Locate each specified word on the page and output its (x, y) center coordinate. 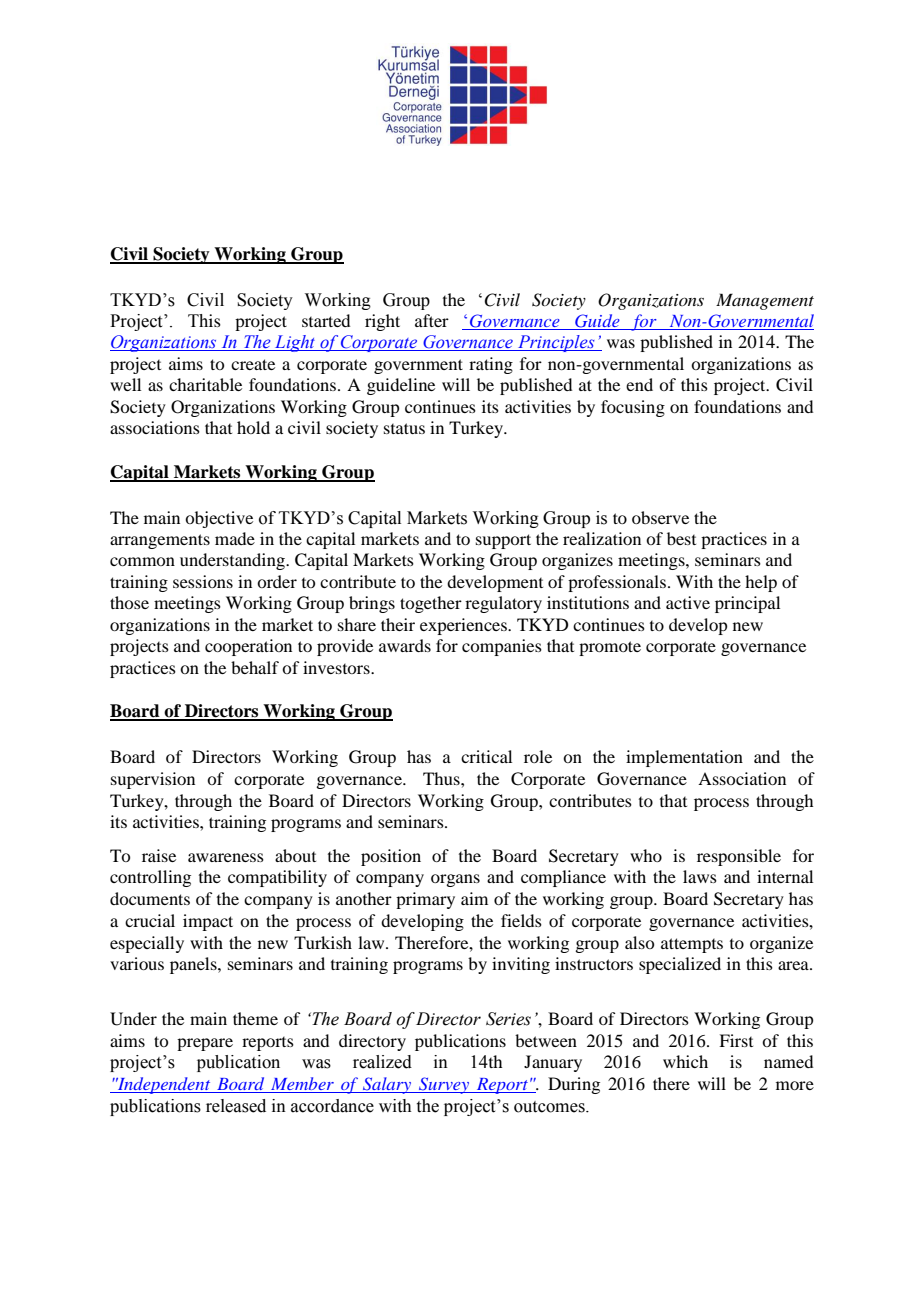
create (253, 364)
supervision (153, 780)
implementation (684, 758)
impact (208, 922)
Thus (442, 778)
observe (660, 517)
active (688, 602)
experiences (464, 626)
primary (425, 900)
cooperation (248, 647)
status (404, 428)
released (236, 1106)
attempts (692, 945)
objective (219, 519)
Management (765, 301)
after (432, 320)
